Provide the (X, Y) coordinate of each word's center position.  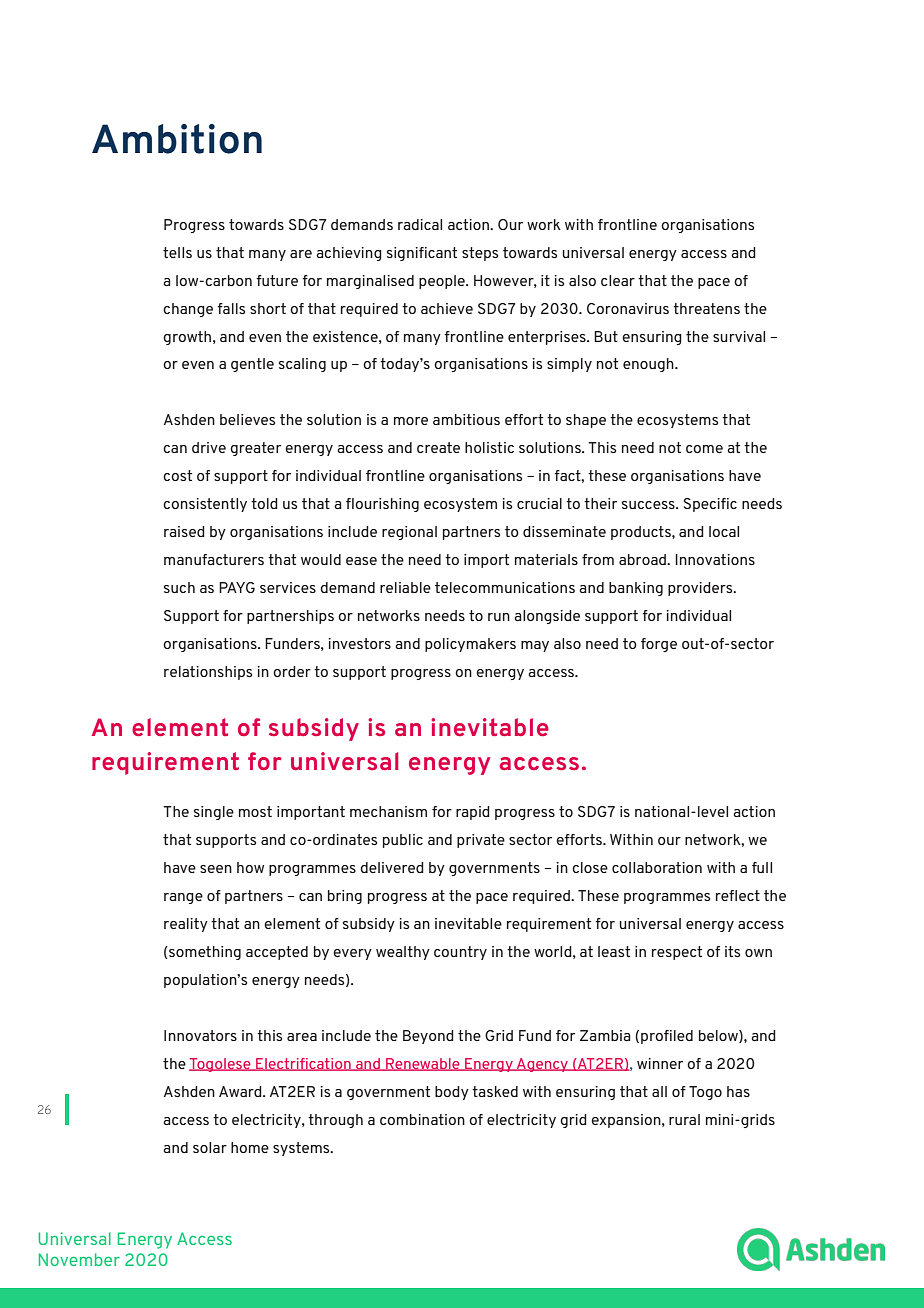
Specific (710, 505)
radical (420, 224)
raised (184, 531)
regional (409, 533)
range (183, 898)
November (79, 1259)
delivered (392, 867)
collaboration (657, 867)
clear (618, 280)
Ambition (177, 139)
